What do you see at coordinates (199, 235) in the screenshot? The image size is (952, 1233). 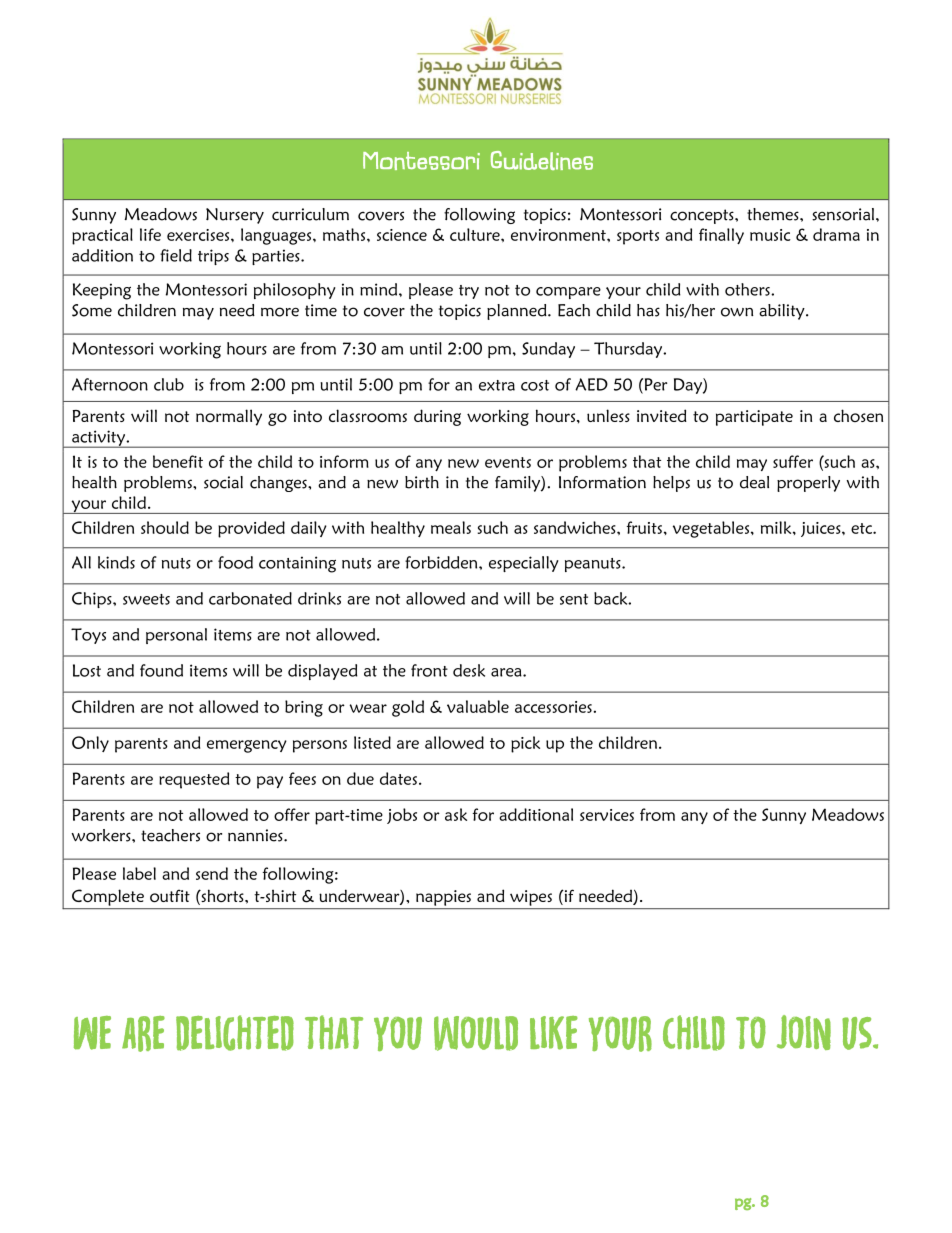 I see `exercises` at bounding box center [199, 235].
